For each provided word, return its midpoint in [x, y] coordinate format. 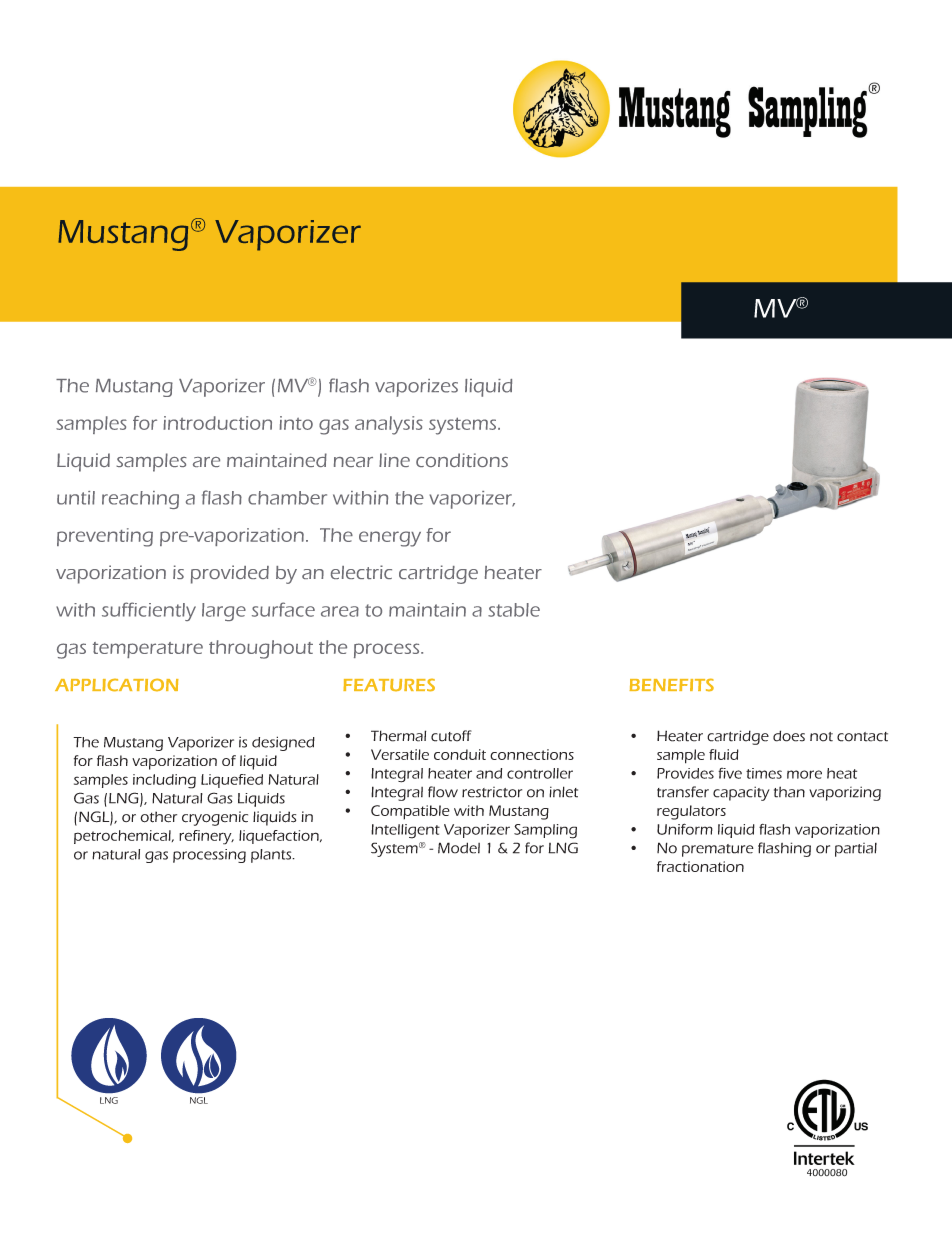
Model [459, 848]
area [340, 611]
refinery [206, 837]
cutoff [451, 736]
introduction [217, 423]
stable [514, 610]
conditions [462, 460]
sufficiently [149, 611]
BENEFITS [671, 685]
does [789, 736]
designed [283, 743]
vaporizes [416, 388]
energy [390, 539]
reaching [140, 500]
